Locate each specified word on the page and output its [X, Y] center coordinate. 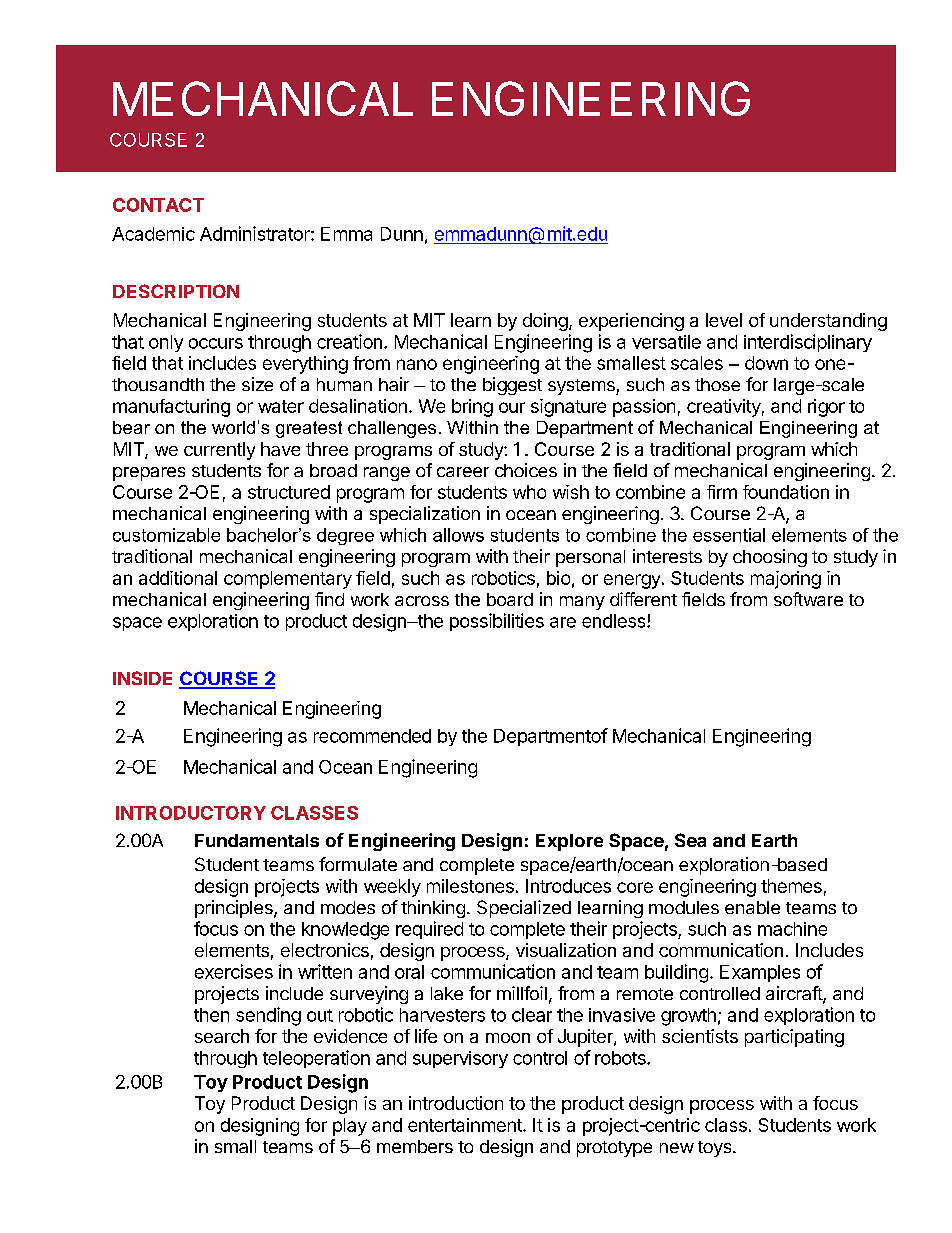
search [222, 1036]
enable [752, 907]
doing [545, 322]
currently [219, 451]
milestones [470, 886]
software [808, 599]
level [724, 320]
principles [235, 909]
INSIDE [142, 678]
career [463, 472]
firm [722, 492]
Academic [153, 234]
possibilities [497, 622]
